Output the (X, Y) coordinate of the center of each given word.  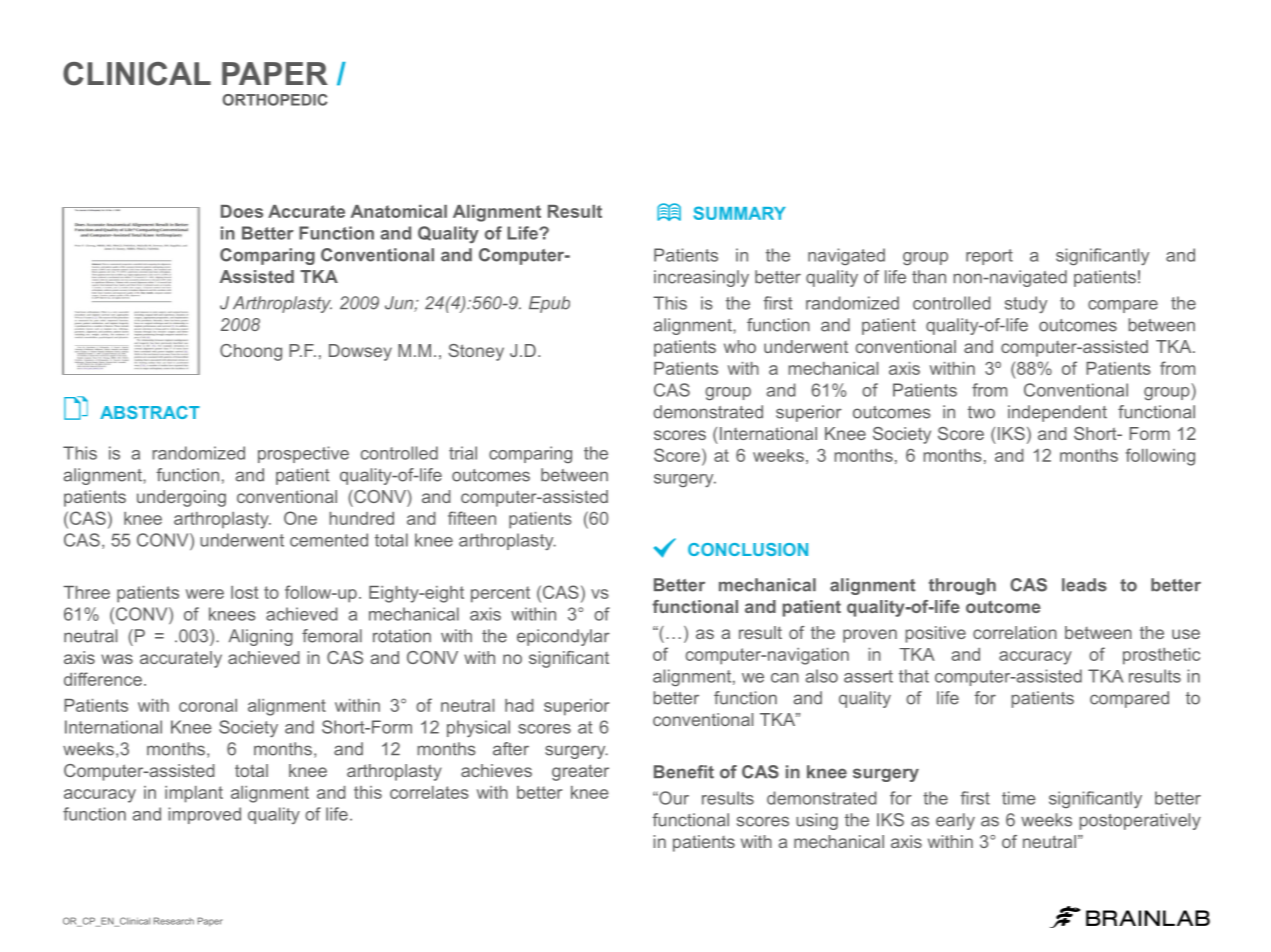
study (1026, 304)
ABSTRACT (150, 412)
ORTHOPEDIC (275, 100)
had (519, 705)
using (817, 821)
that (914, 676)
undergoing (181, 498)
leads (1084, 585)
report (989, 257)
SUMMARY (740, 213)
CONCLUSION (748, 549)
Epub (549, 304)
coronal (208, 705)
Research (174, 921)
